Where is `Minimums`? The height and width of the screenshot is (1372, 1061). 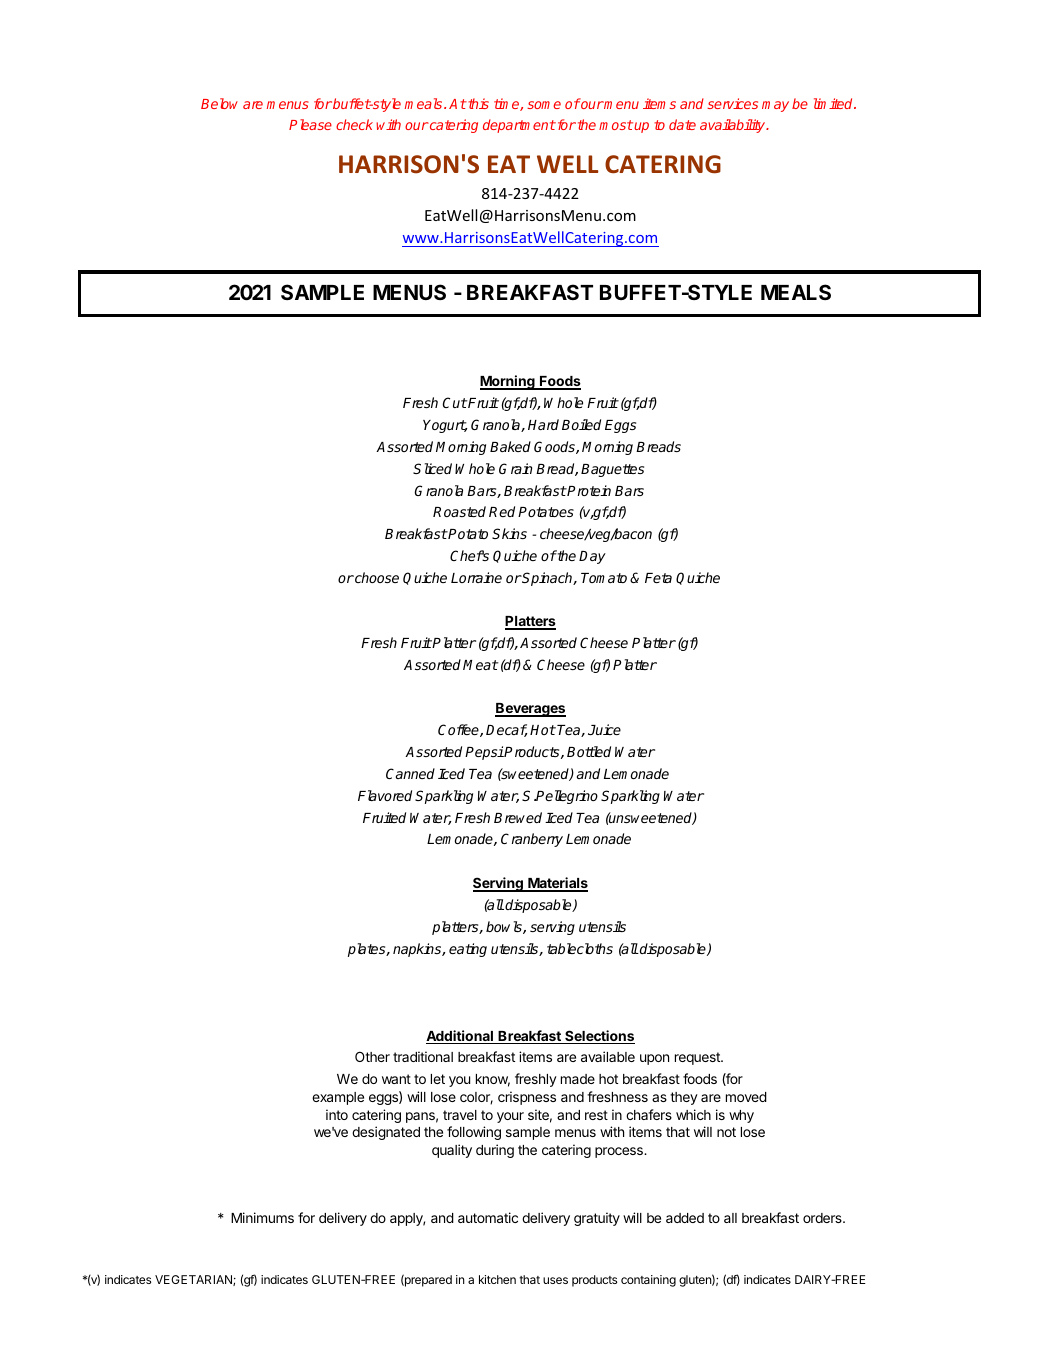 Minimums is located at coordinates (262, 1217).
